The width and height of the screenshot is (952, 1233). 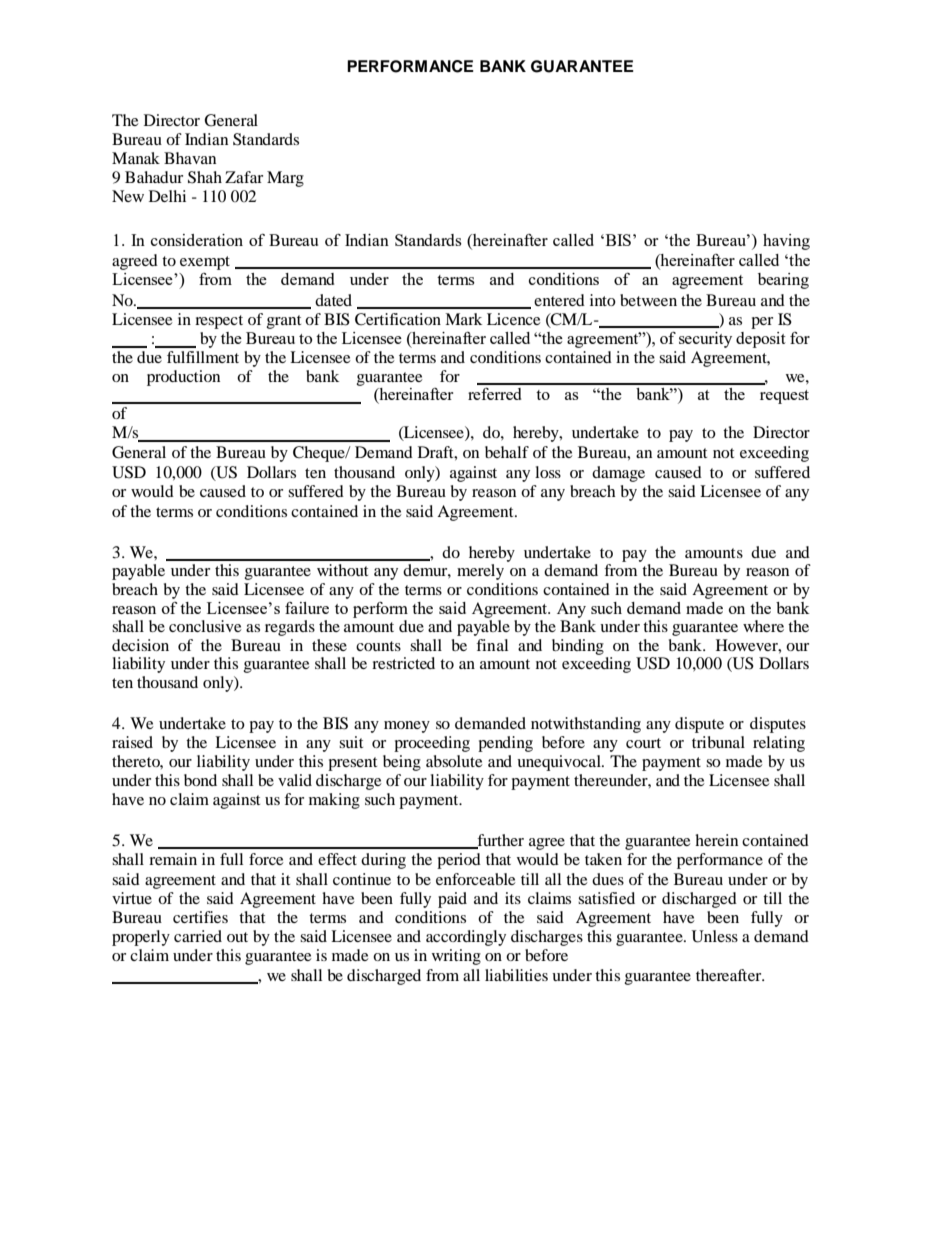 I want to click on request, so click(x=784, y=397).
